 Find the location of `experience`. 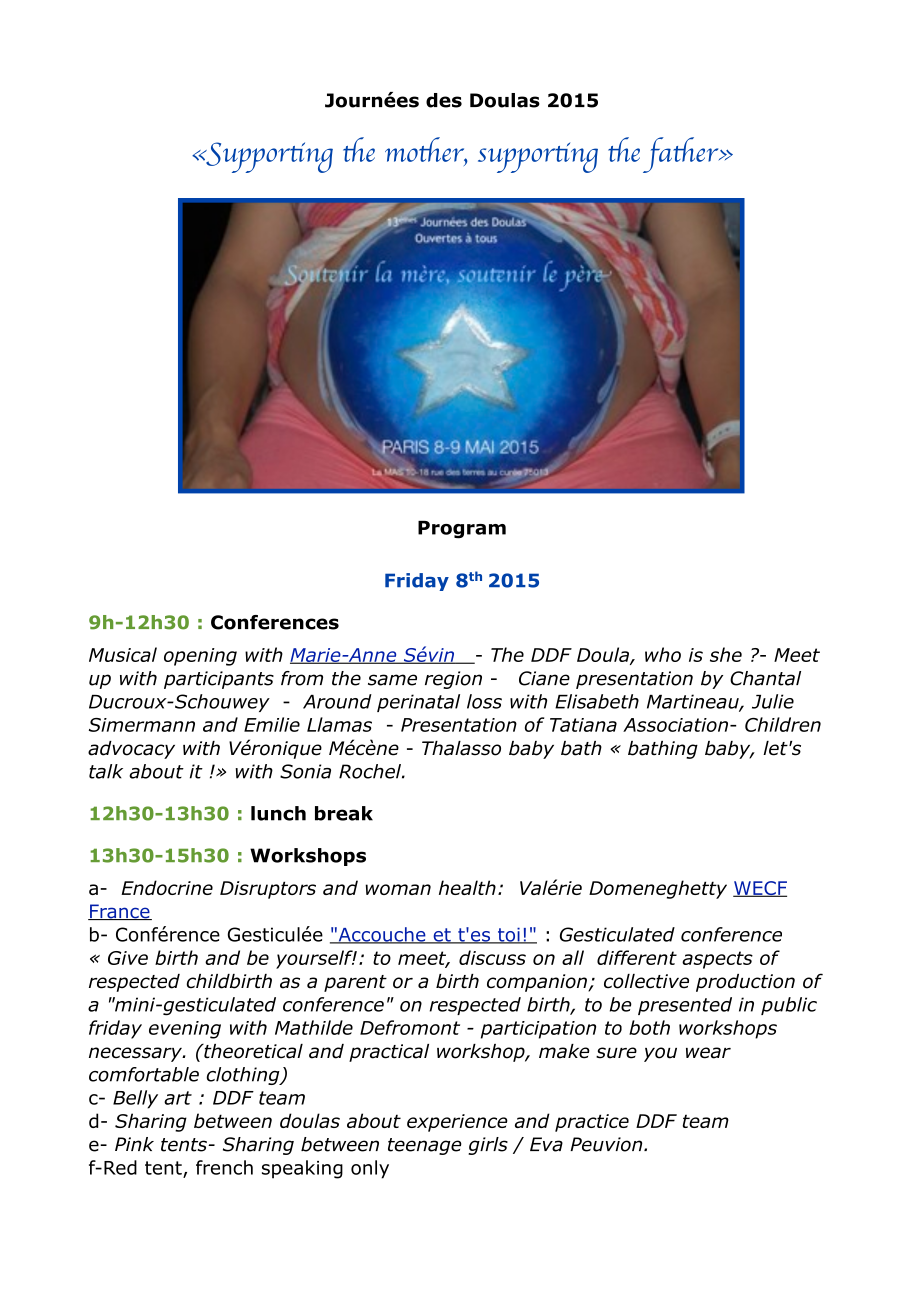

experience is located at coordinates (457, 1123).
